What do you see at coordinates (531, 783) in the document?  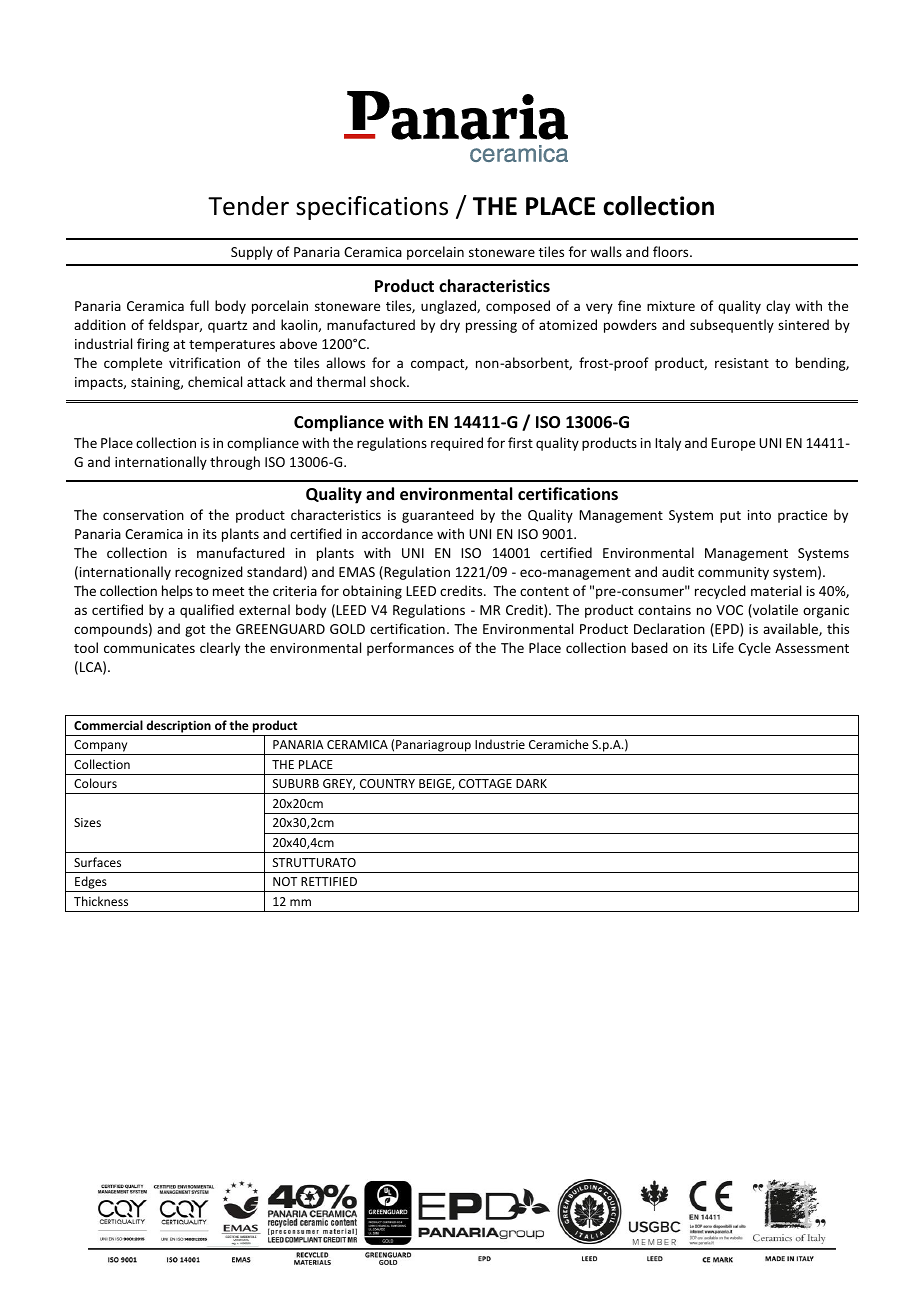 I see `DARK` at bounding box center [531, 783].
